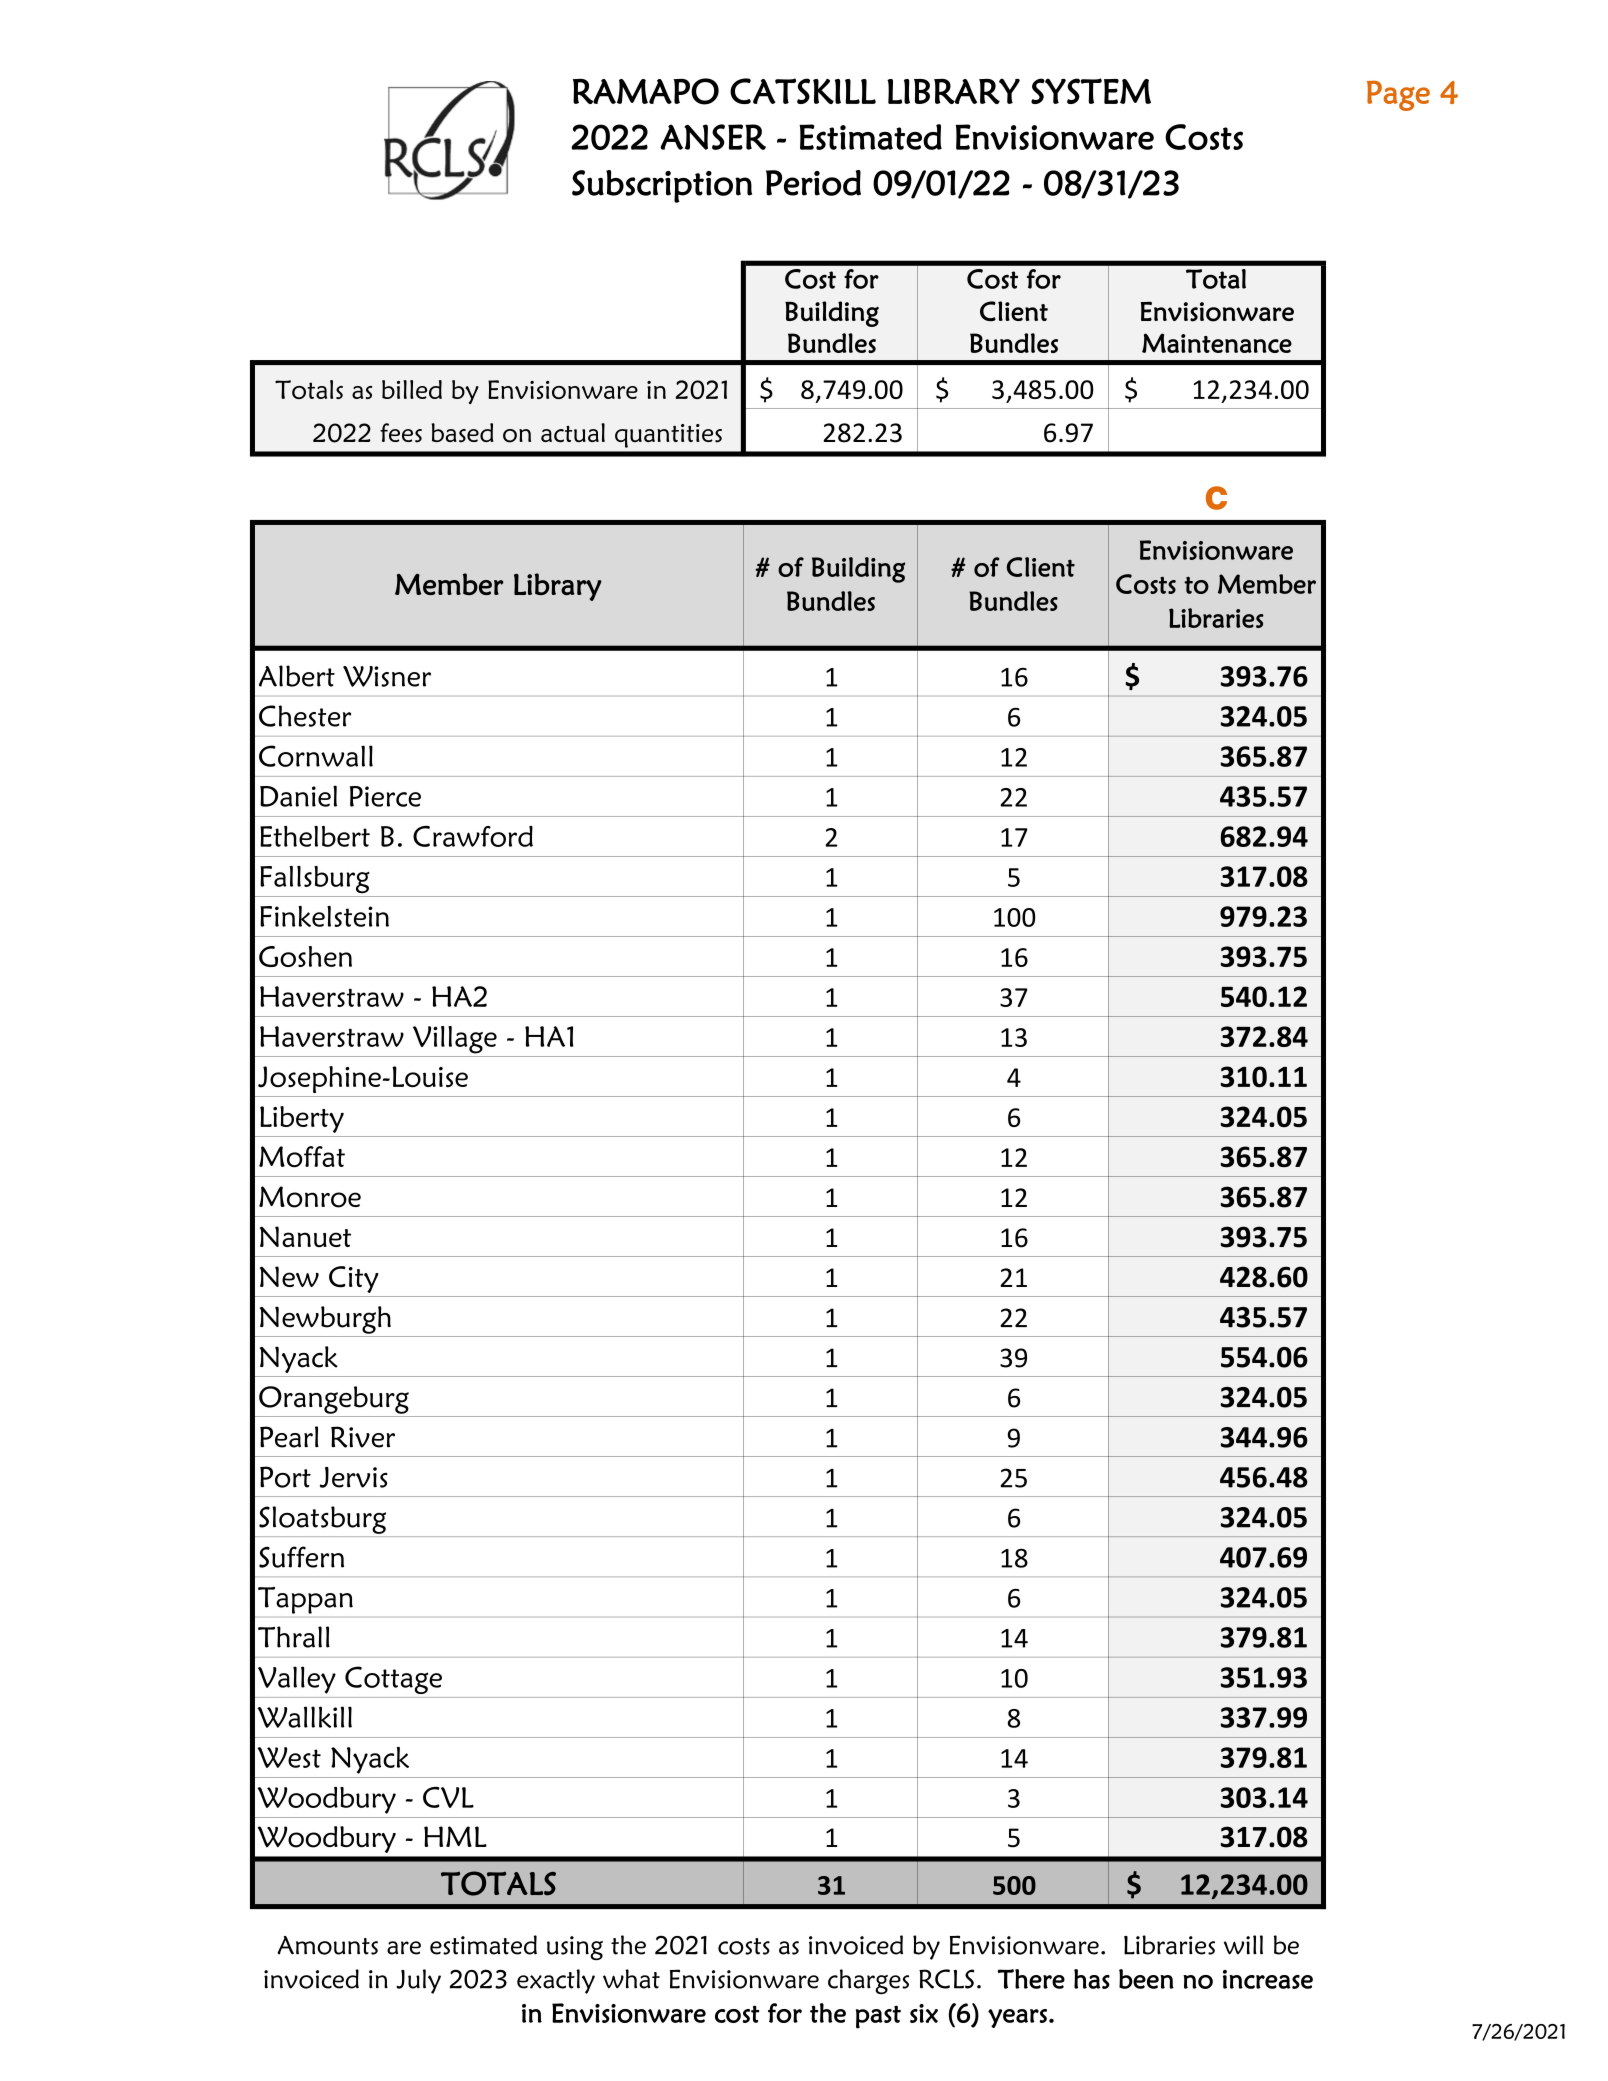 The width and height of the page is (1608, 2081). I want to click on will, so click(1243, 1945).
